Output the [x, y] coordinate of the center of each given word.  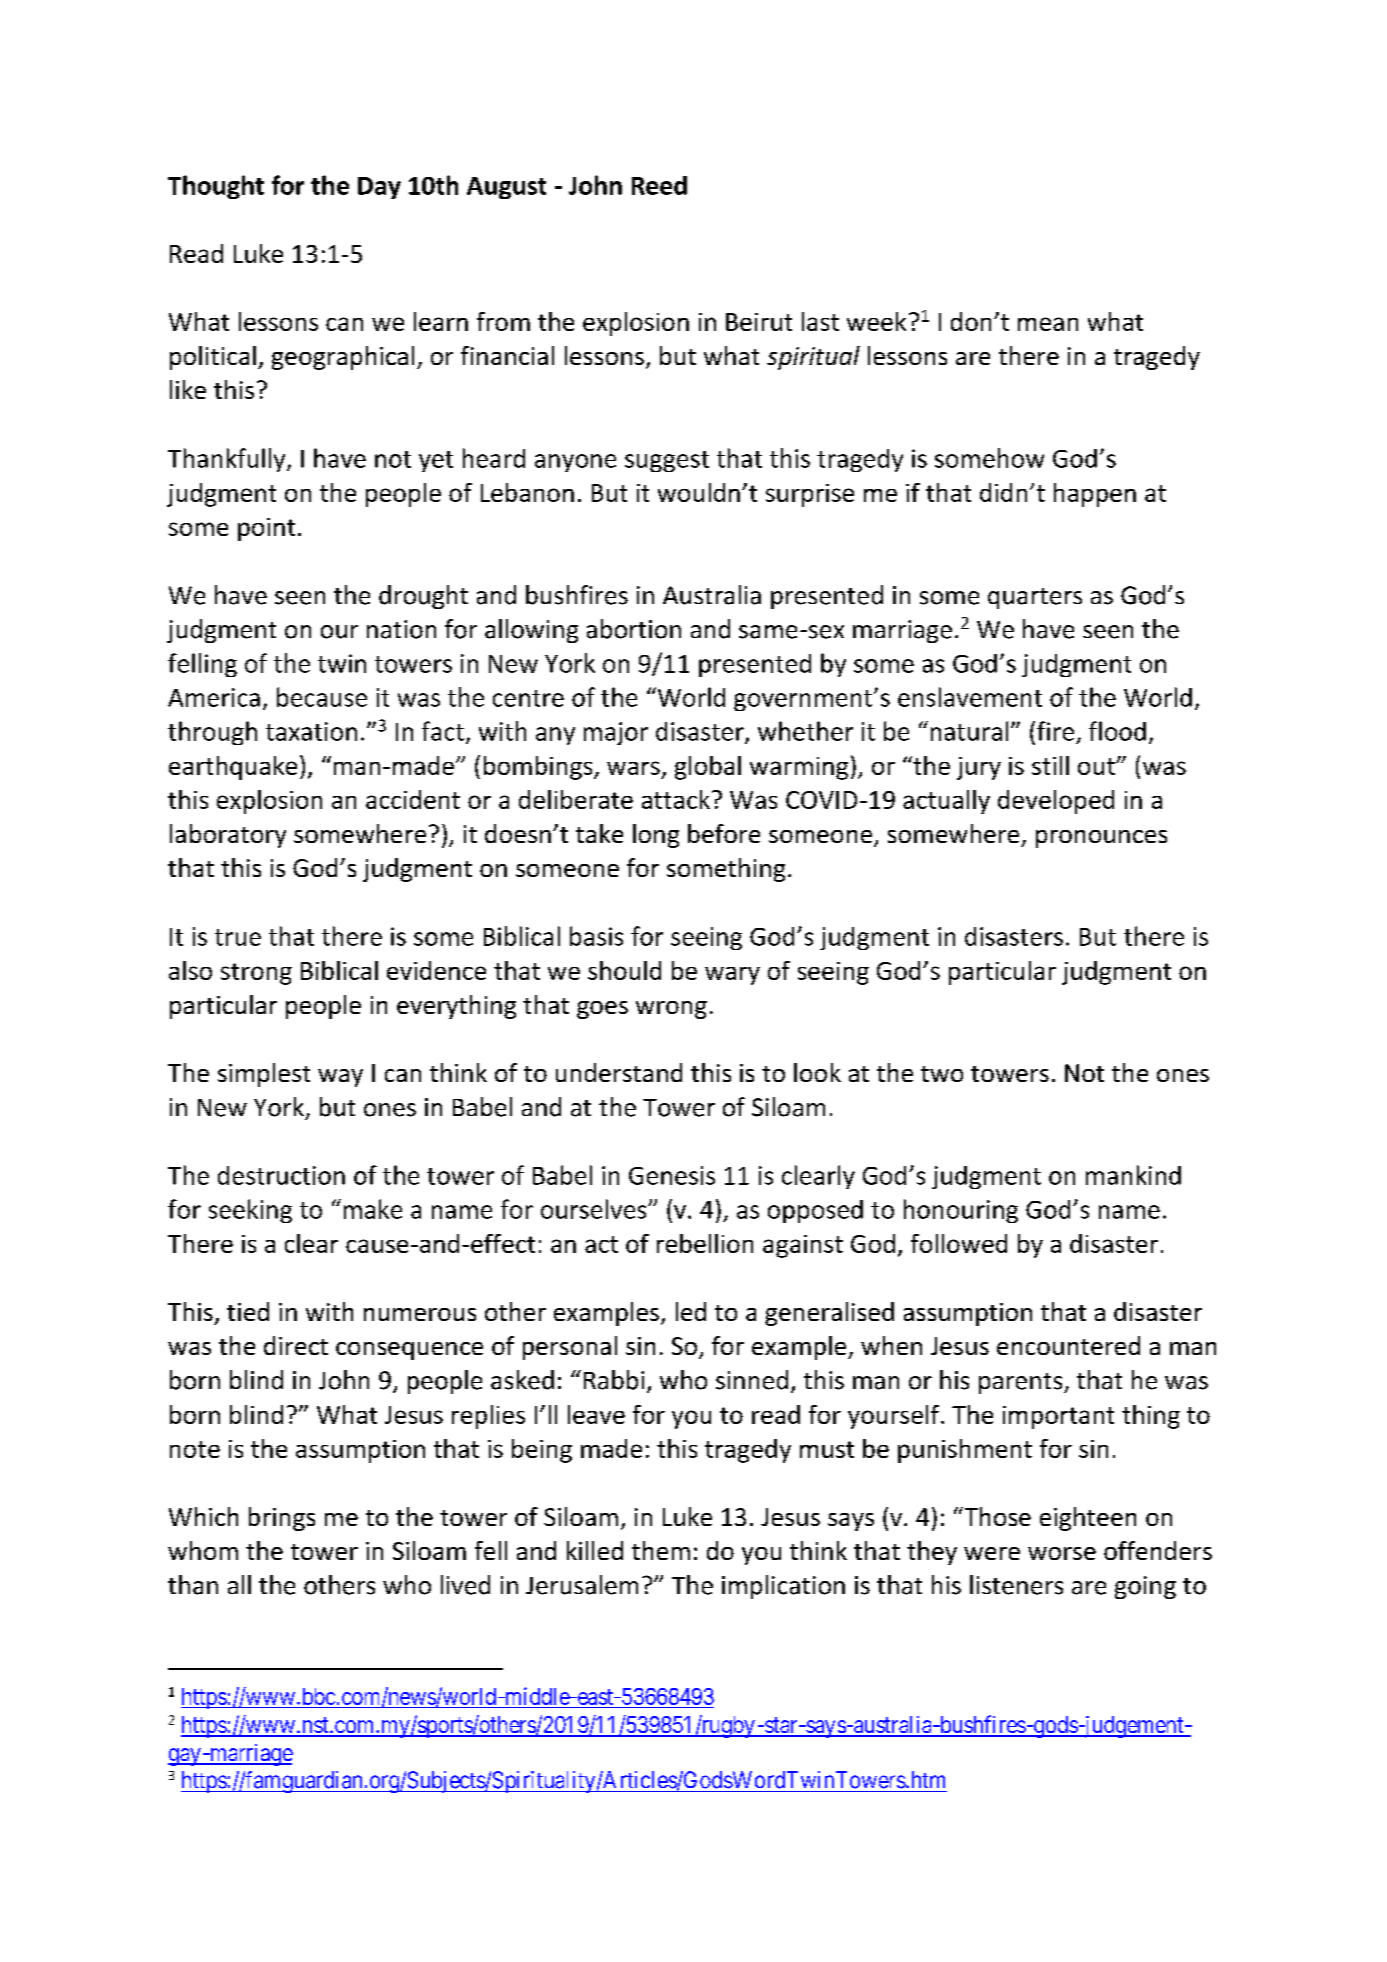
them [661, 1550]
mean [1048, 324]
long [656, 836]
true [238, 937]
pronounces [1101, 839]
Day [379, 188]
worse [1062, 1553]
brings [282, 1519]
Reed [659, 185]
